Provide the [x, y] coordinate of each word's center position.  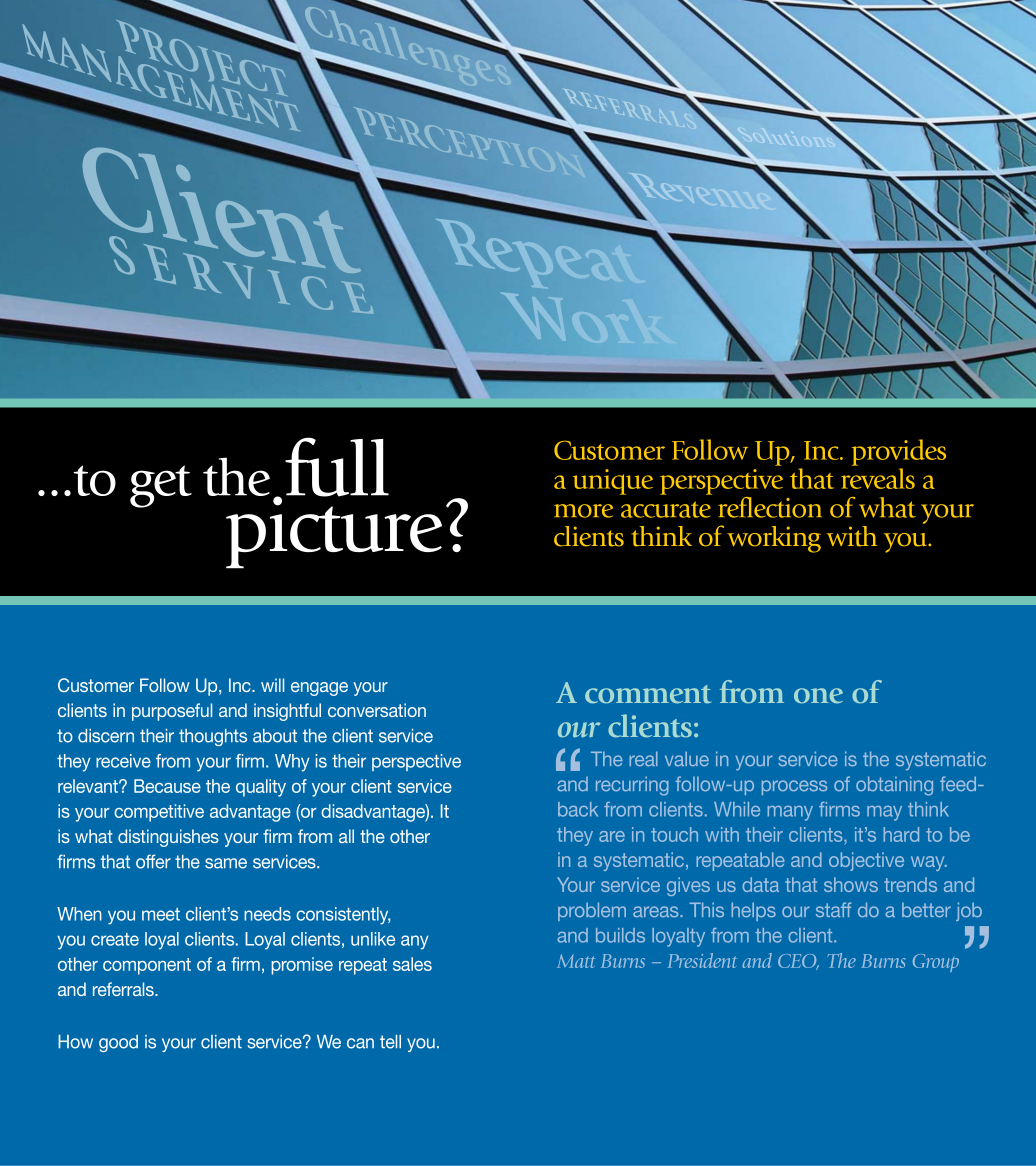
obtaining [894, 786]
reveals [878, 478]
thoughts [213, 737]
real [643, 758]
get [161, 486]
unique [613, 482]
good [118, 1043]
